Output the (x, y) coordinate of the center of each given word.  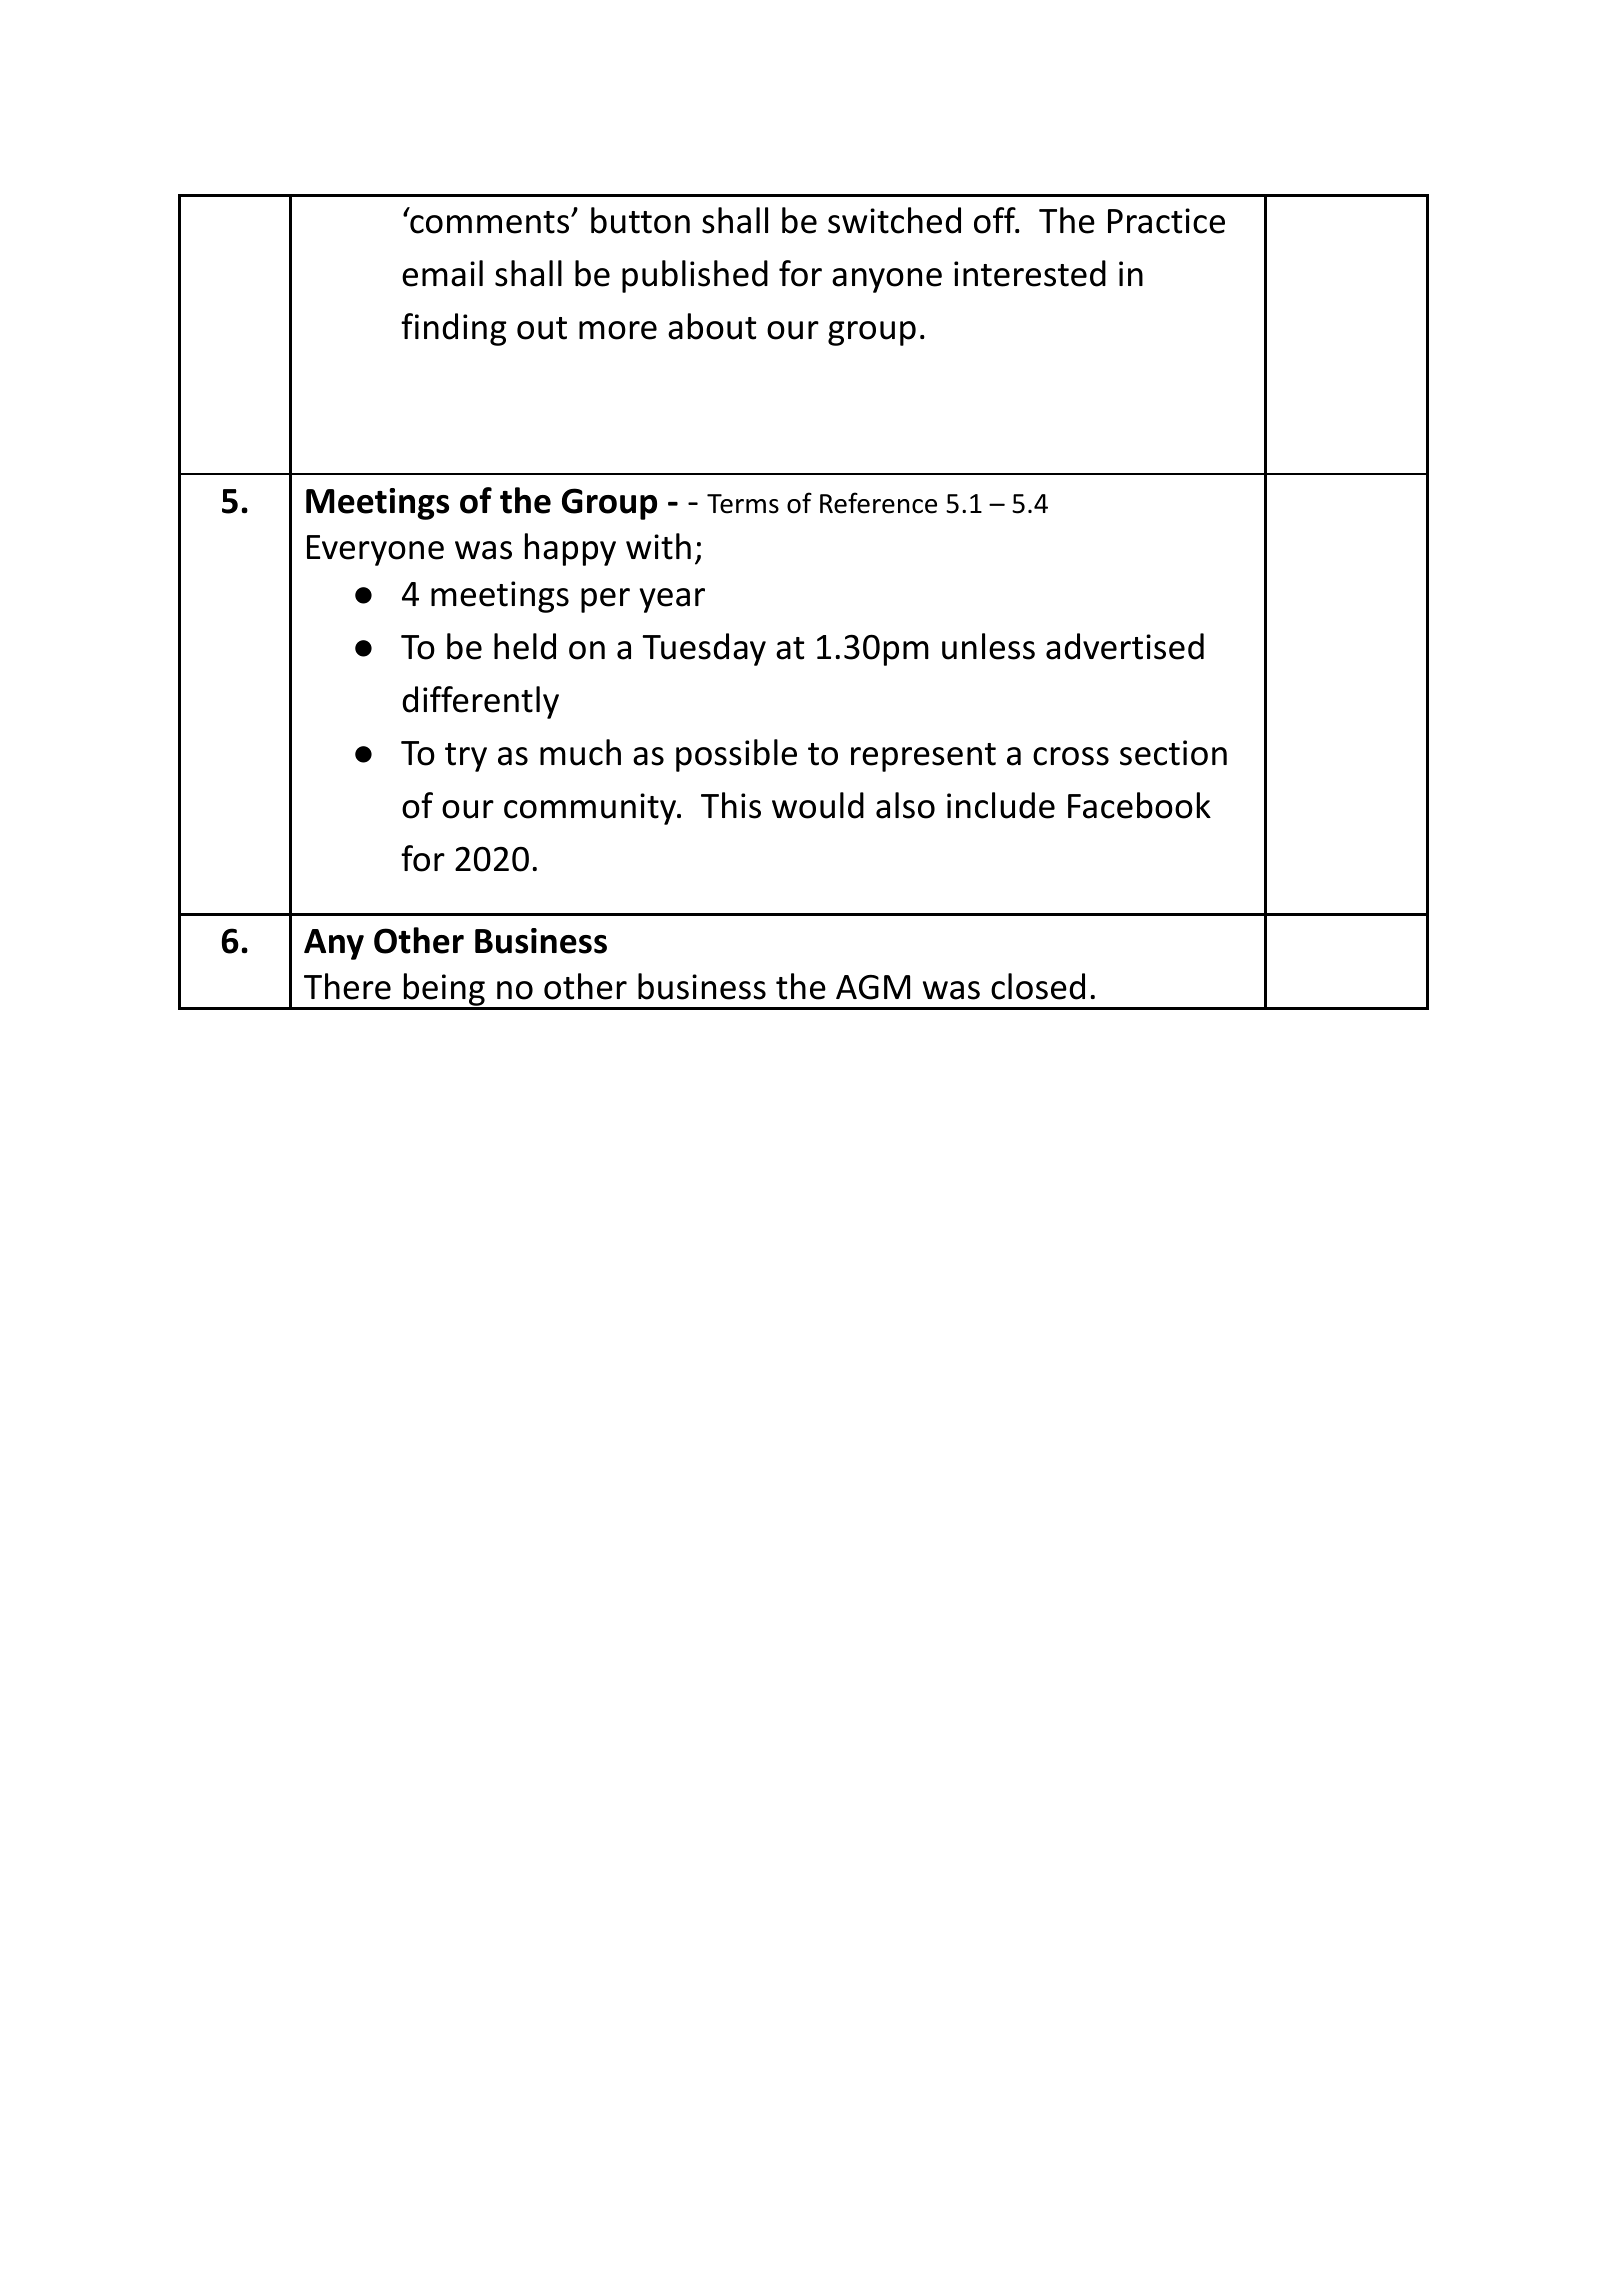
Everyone (375, 550)
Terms (743, 504)
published (695, 276)
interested (1030, 273)
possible (736, 755)
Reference (878, 503)
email (442, 273)
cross (1071, 756)
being (444, 991)
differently (480, 702)
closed (1038, 986)
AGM (873, 987)
